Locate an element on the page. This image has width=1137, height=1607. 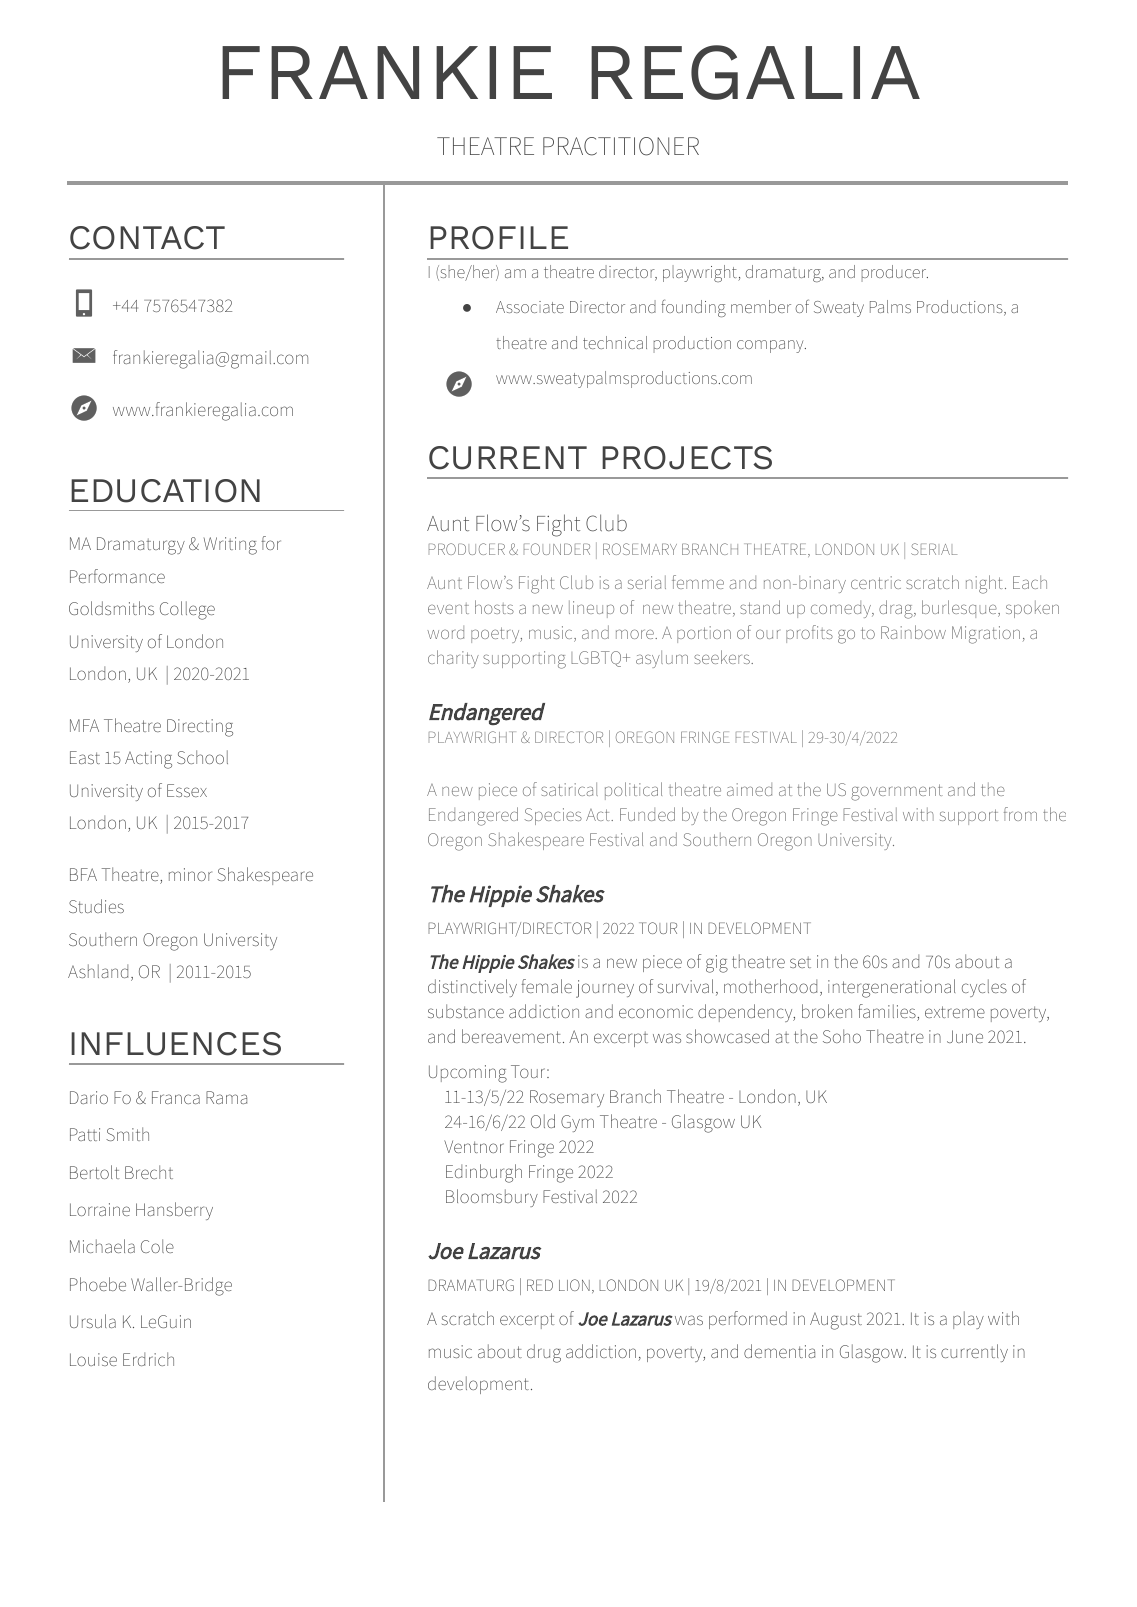
FOUNDER is located at coordinates (557, 549).
